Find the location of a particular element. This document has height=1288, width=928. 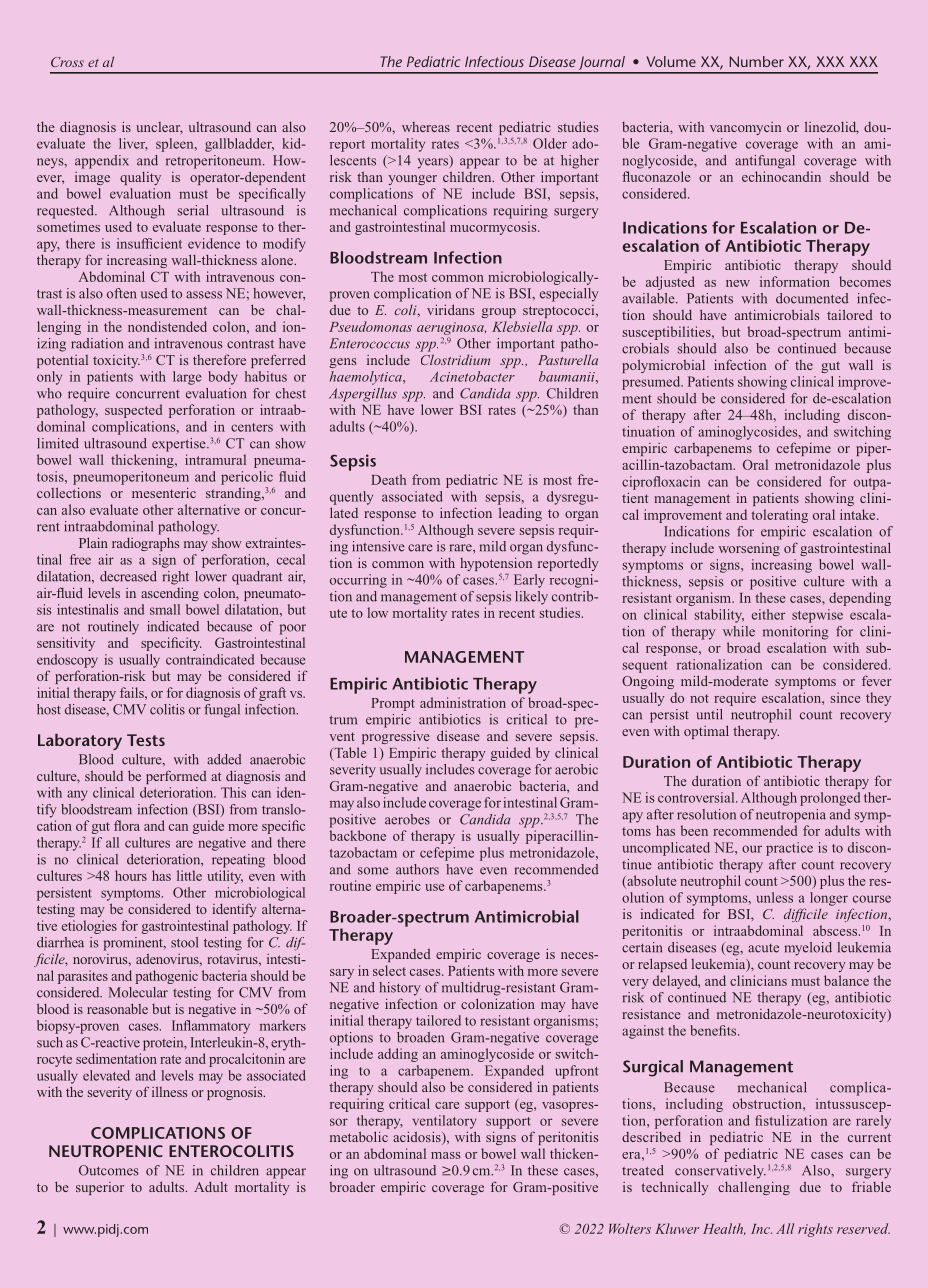

flora is located at coordinates (127, 825).
